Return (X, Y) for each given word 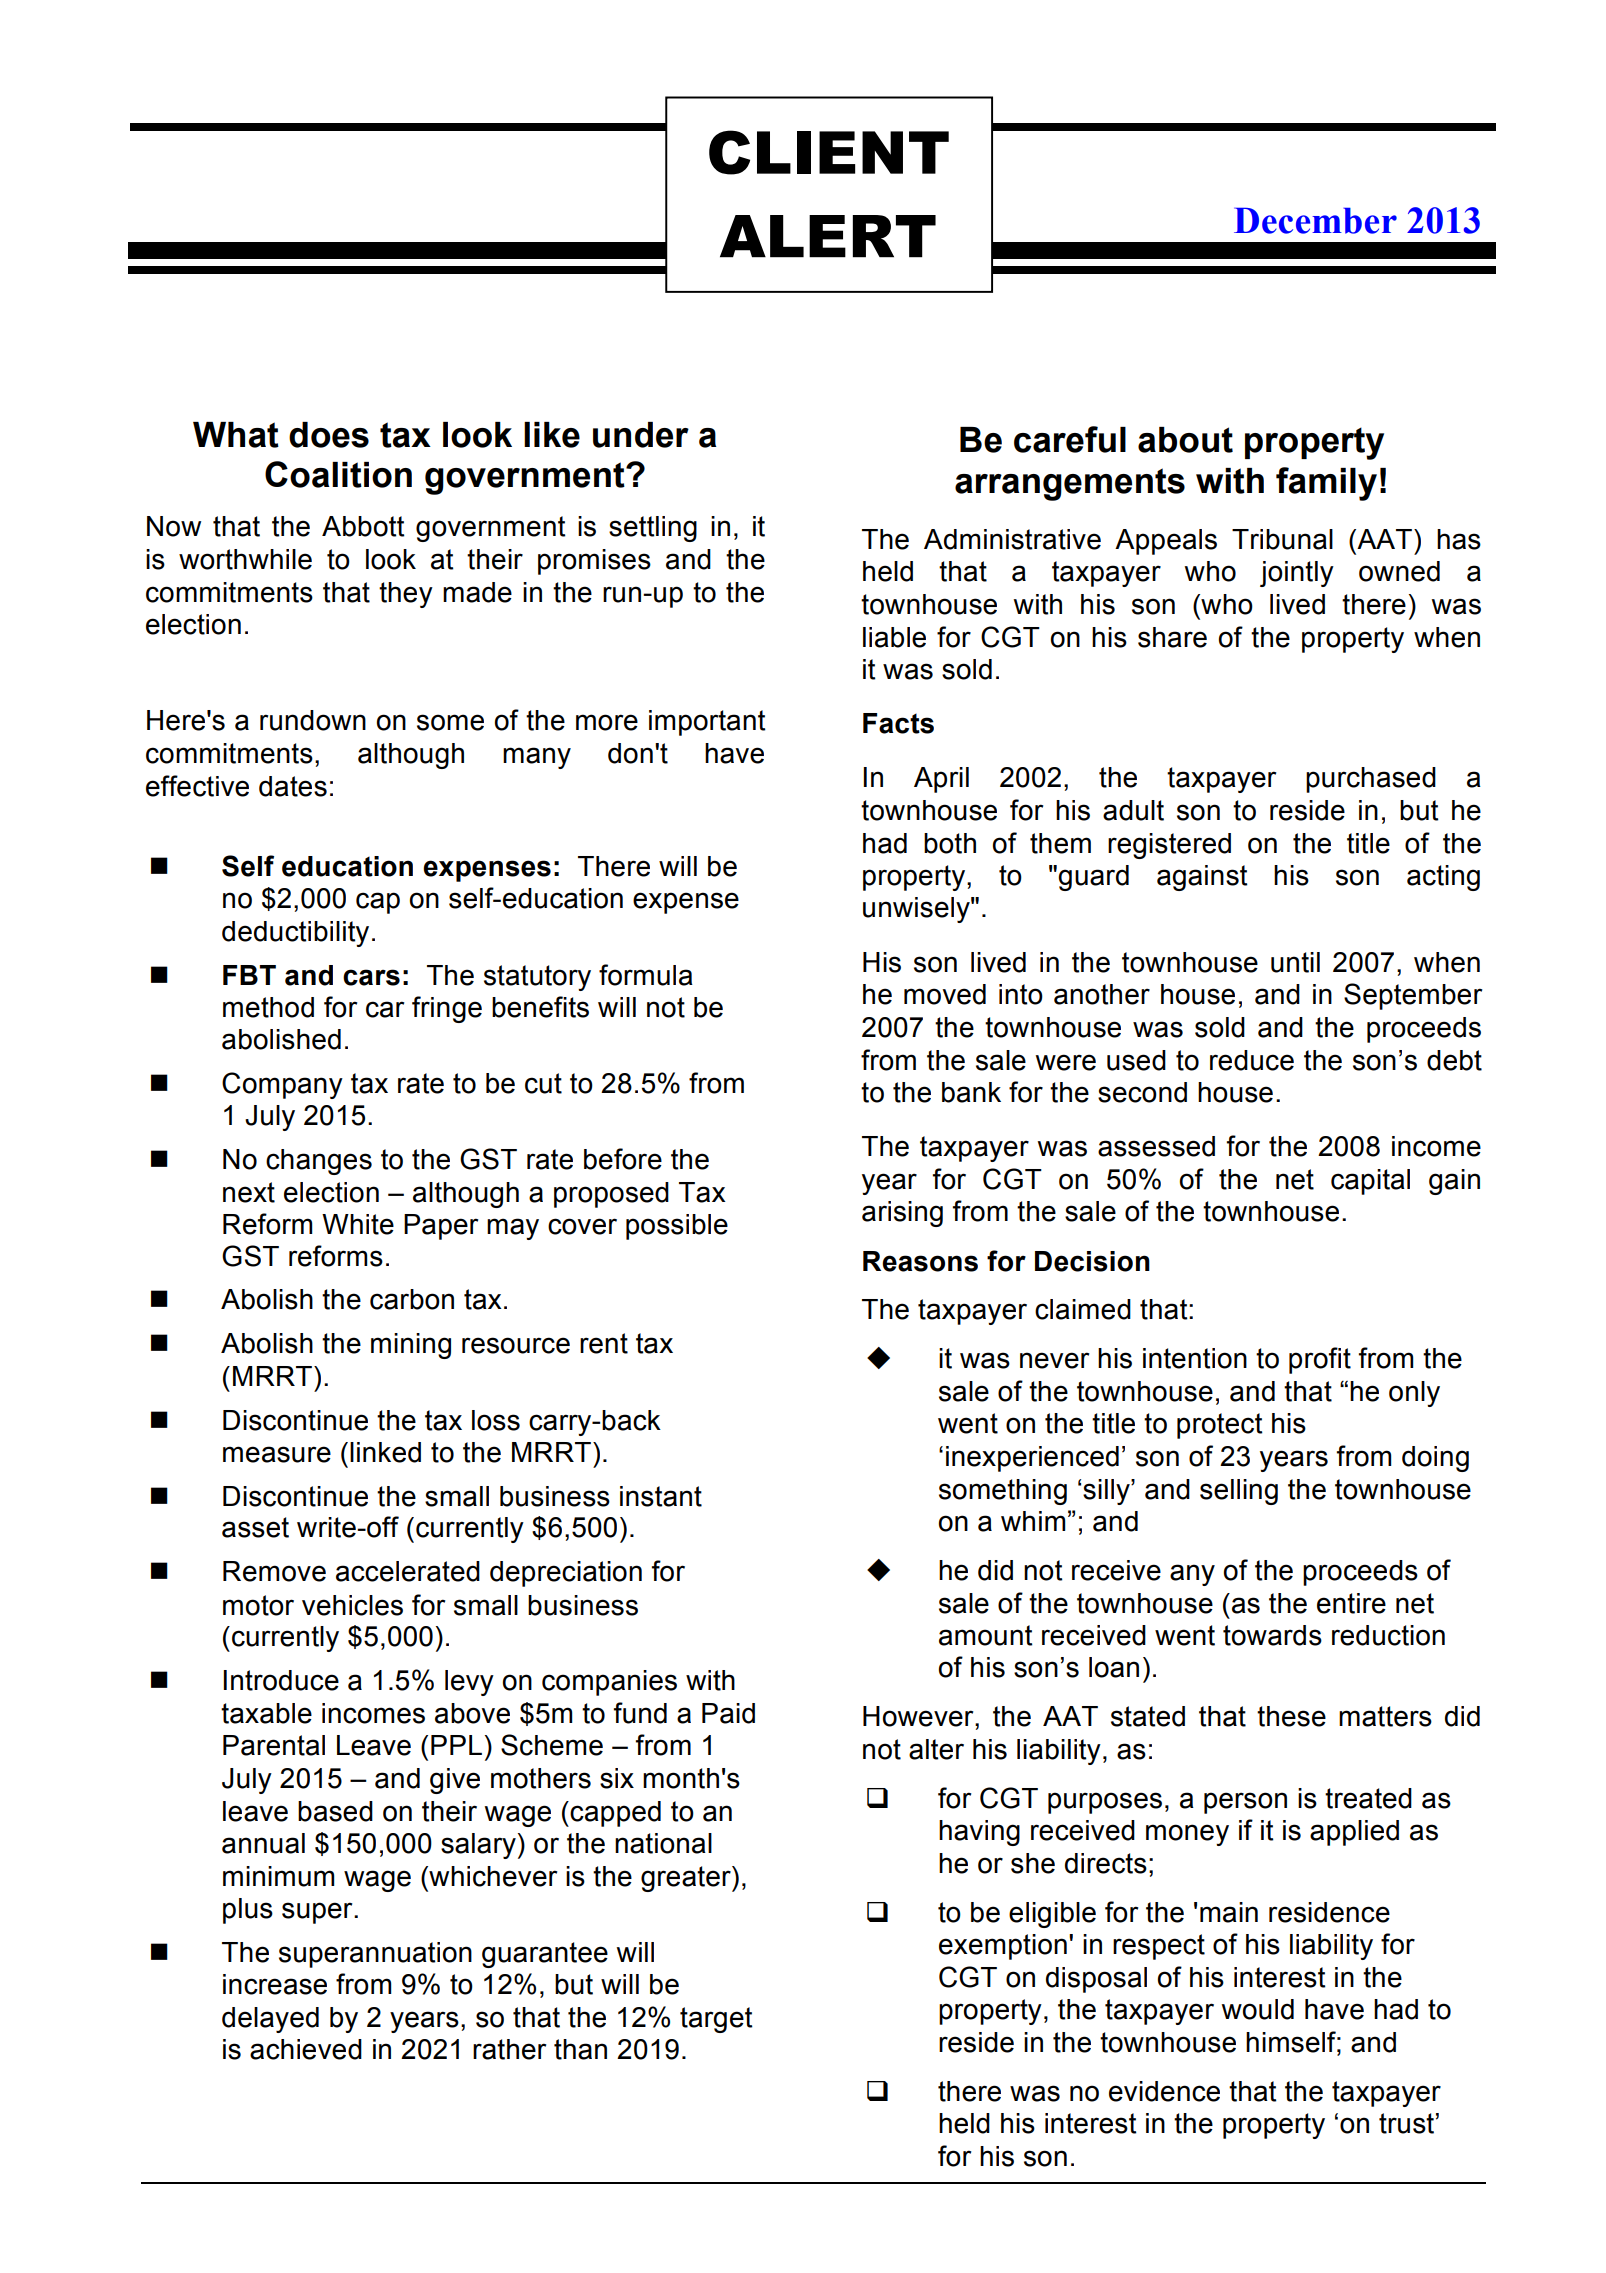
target (716, 2020)
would (1257, 2009)
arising (902, 1214)
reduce (1252, 1060)
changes (319, 1162)
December (1315, 220)
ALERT (828, 236)
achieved (306, 2049)
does (329, 435)
